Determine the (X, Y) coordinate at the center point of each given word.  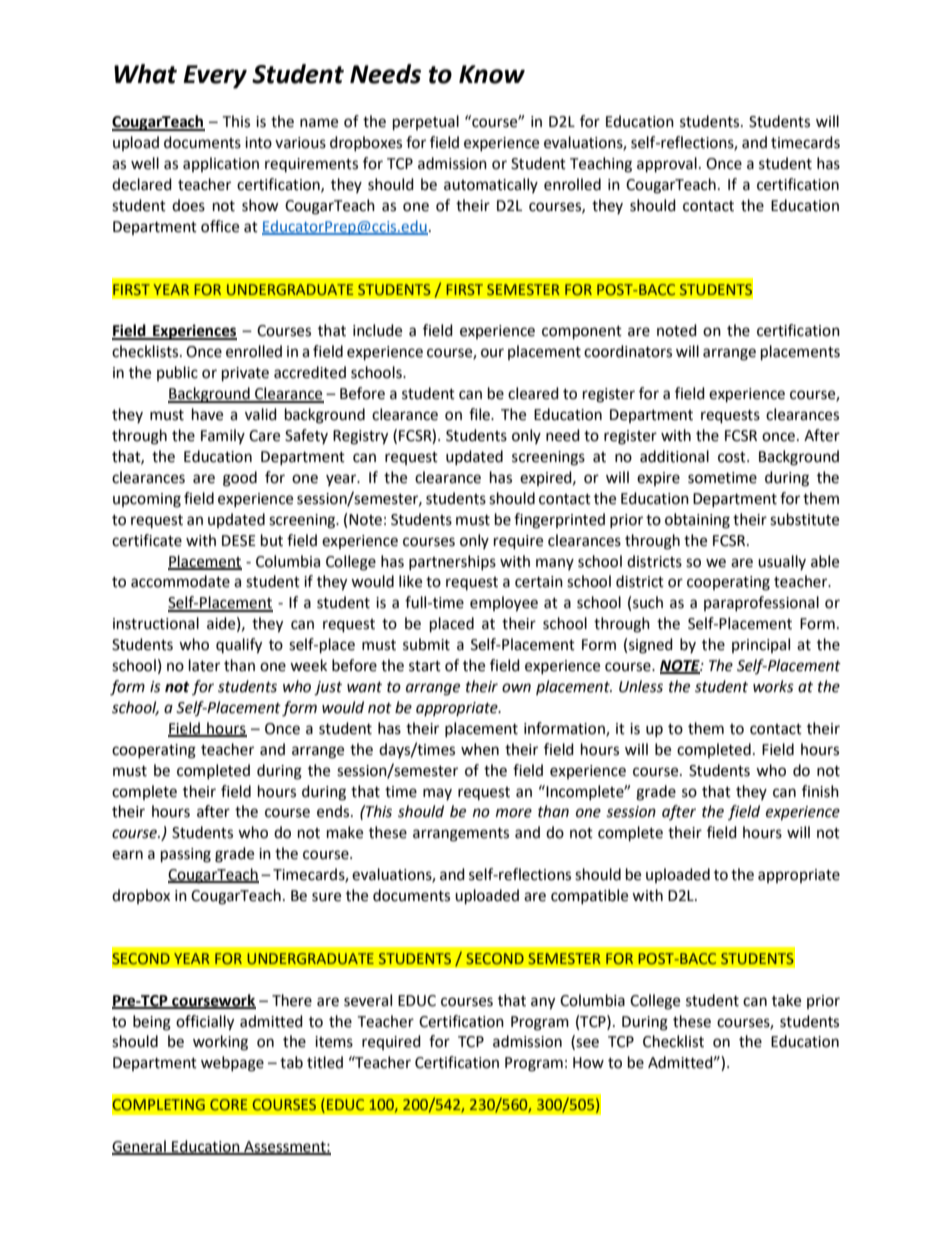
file (480, 414)
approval (667, 165)
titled (325, 1062)
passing (186, 855)
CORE (228, 1104)
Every (215, 77)
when (480, 749)
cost (733, 457)
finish (820, 791)
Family (223, 436)
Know (492, 74)
